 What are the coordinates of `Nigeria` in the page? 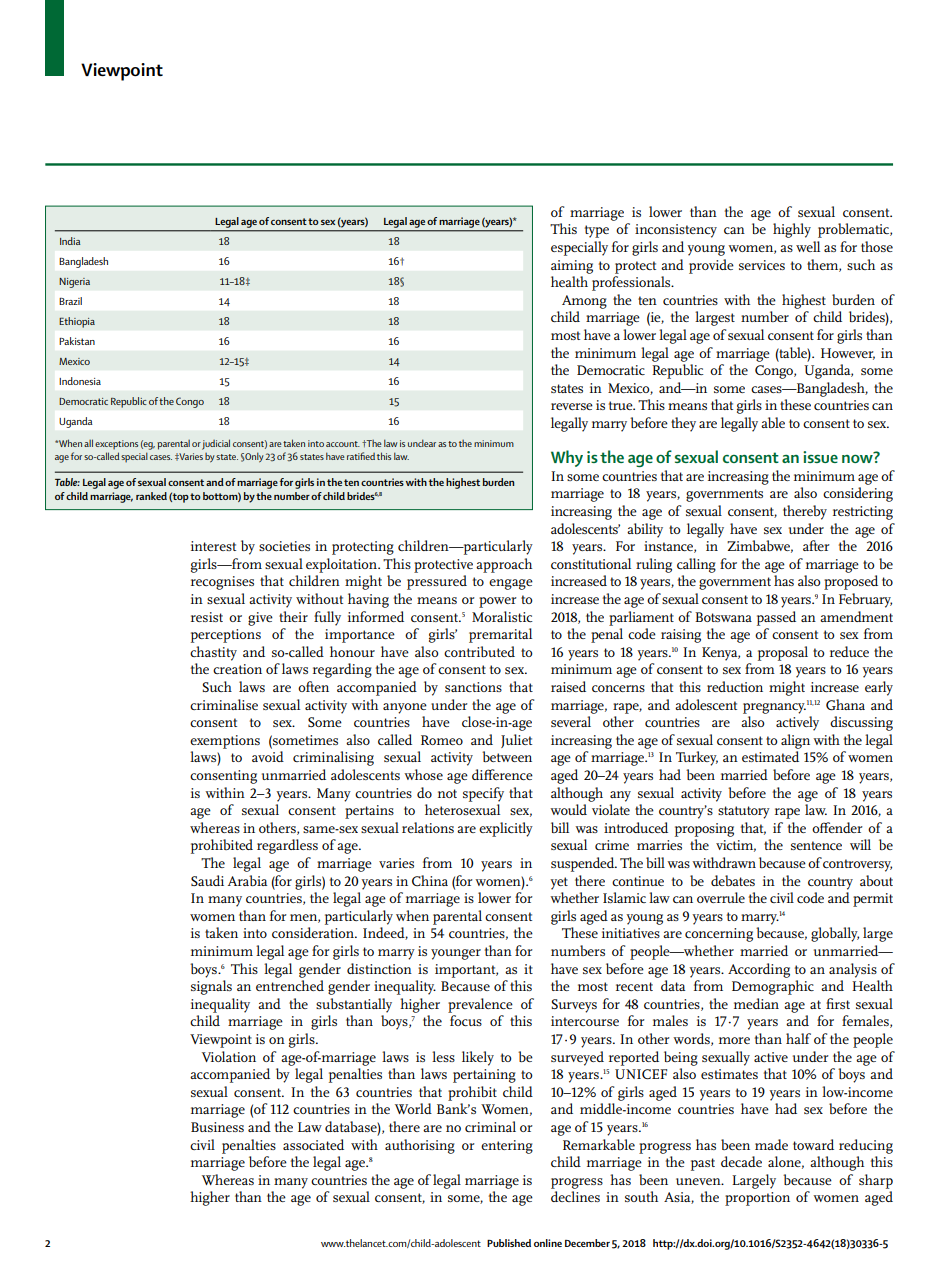 It's located at (74, 283).
